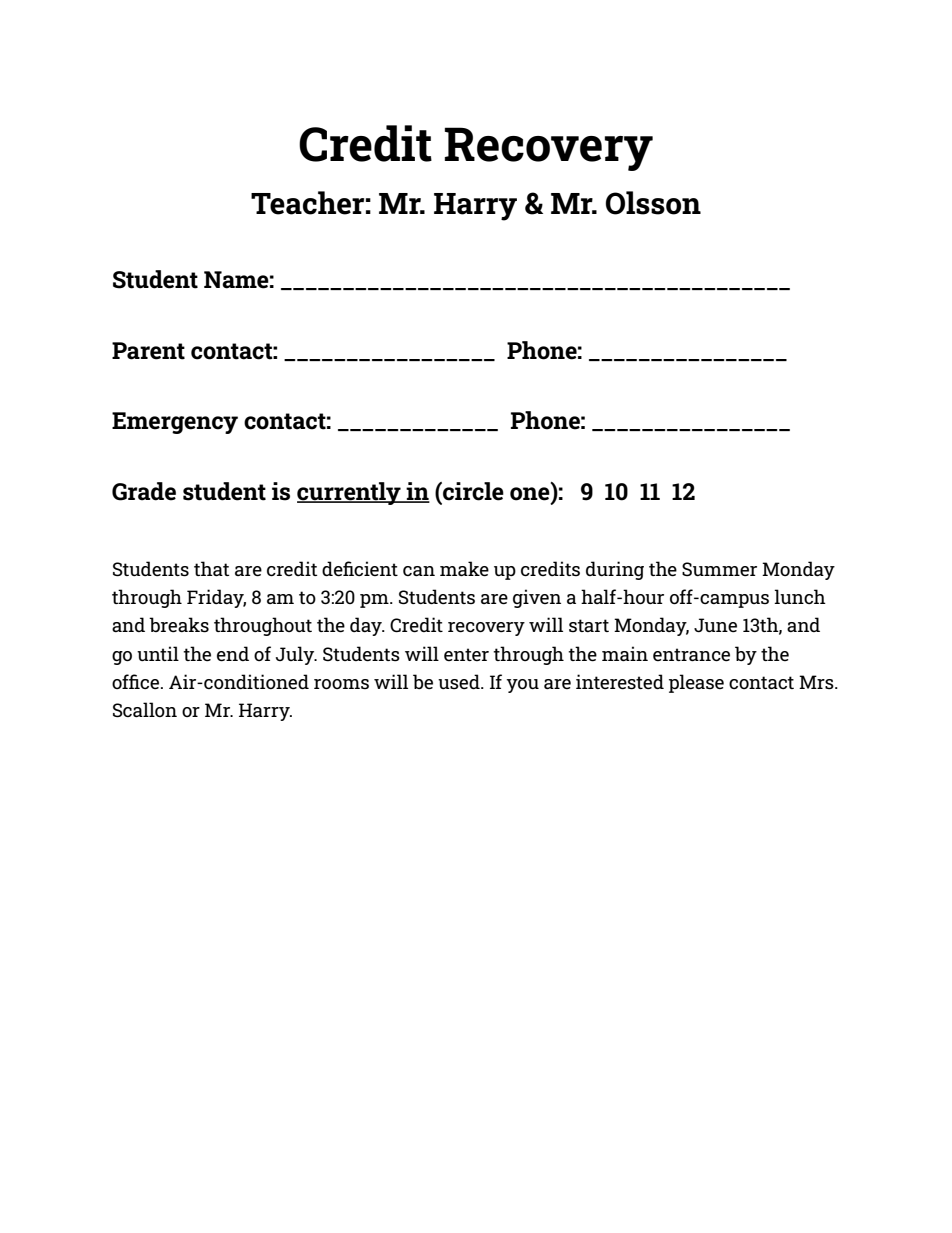  Describe the element at coordinates (653, 203) in the screenshot. I see `Olsson` at that location.
